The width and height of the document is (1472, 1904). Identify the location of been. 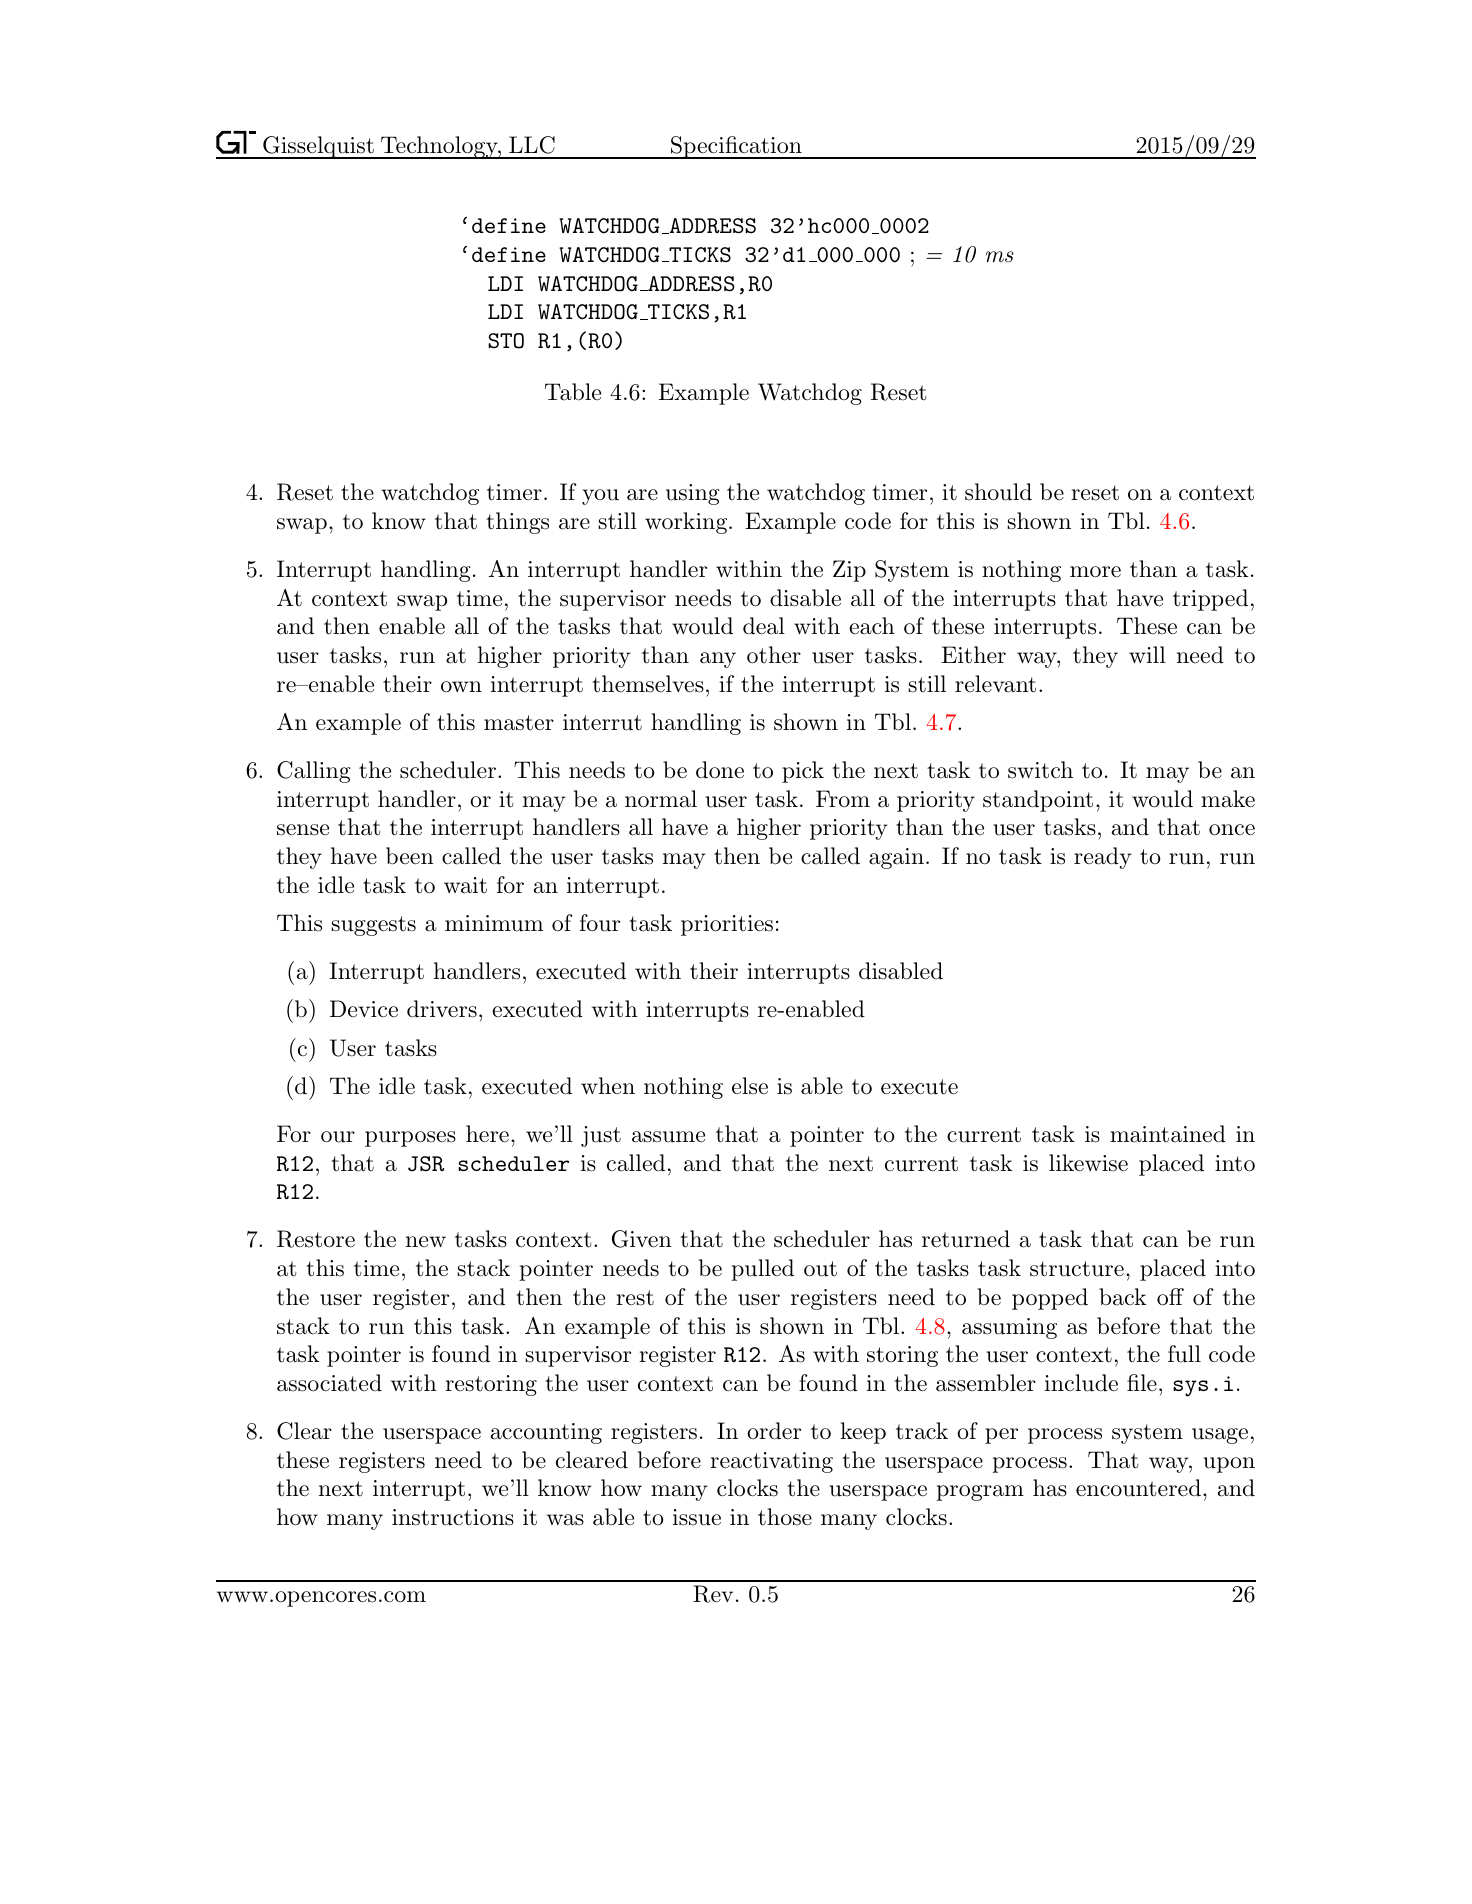
(410, 856).
